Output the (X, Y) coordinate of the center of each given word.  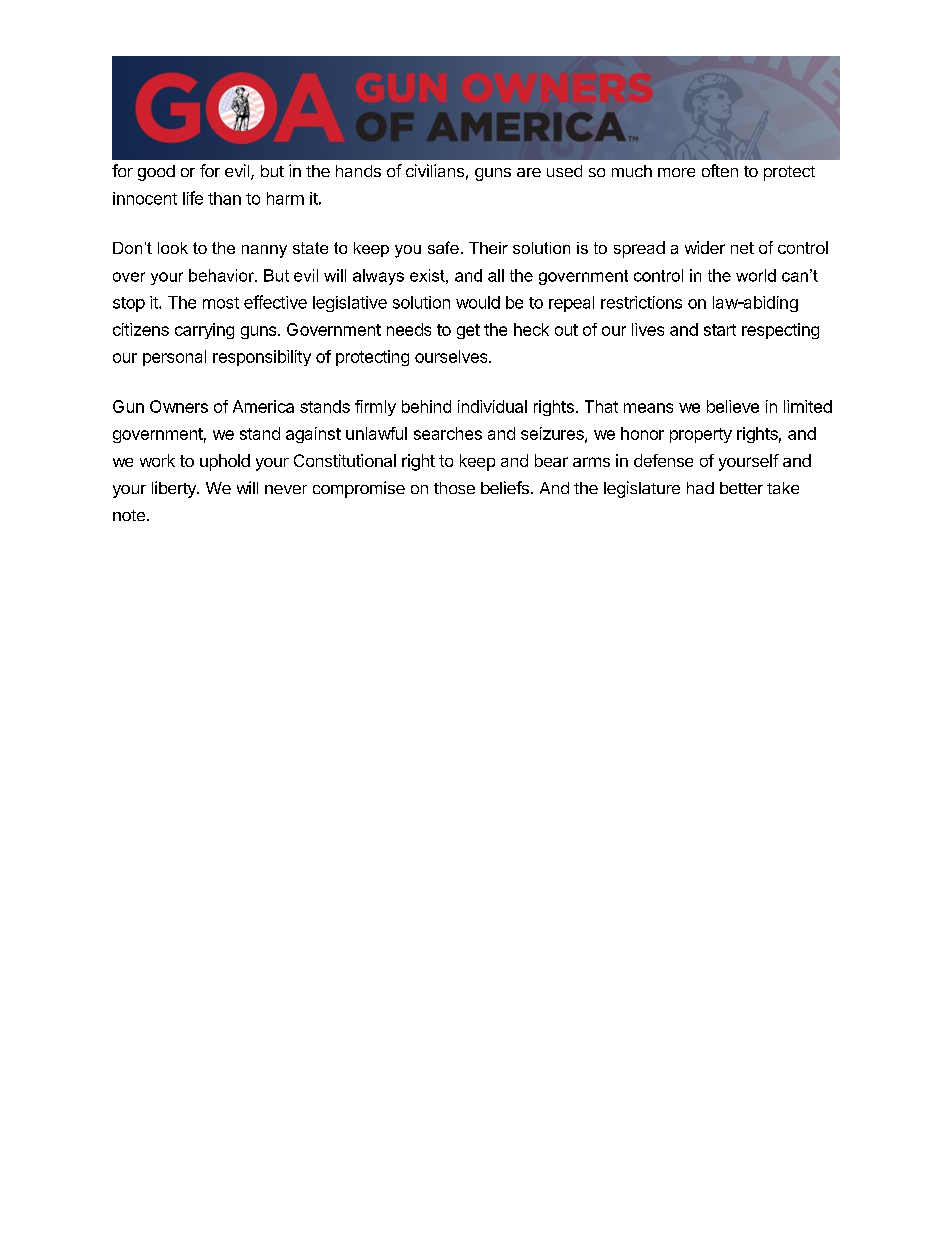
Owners (179, 406)
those (454, 488)
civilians (435, 170)
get (468, 331)
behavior (223, 275)
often (720, 170)
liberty (175, 489)
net (742, 248)
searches (448, 433)
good (156, 173)
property (701, 435)
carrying (204, 331)
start (720, 330)
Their (488, 248)
